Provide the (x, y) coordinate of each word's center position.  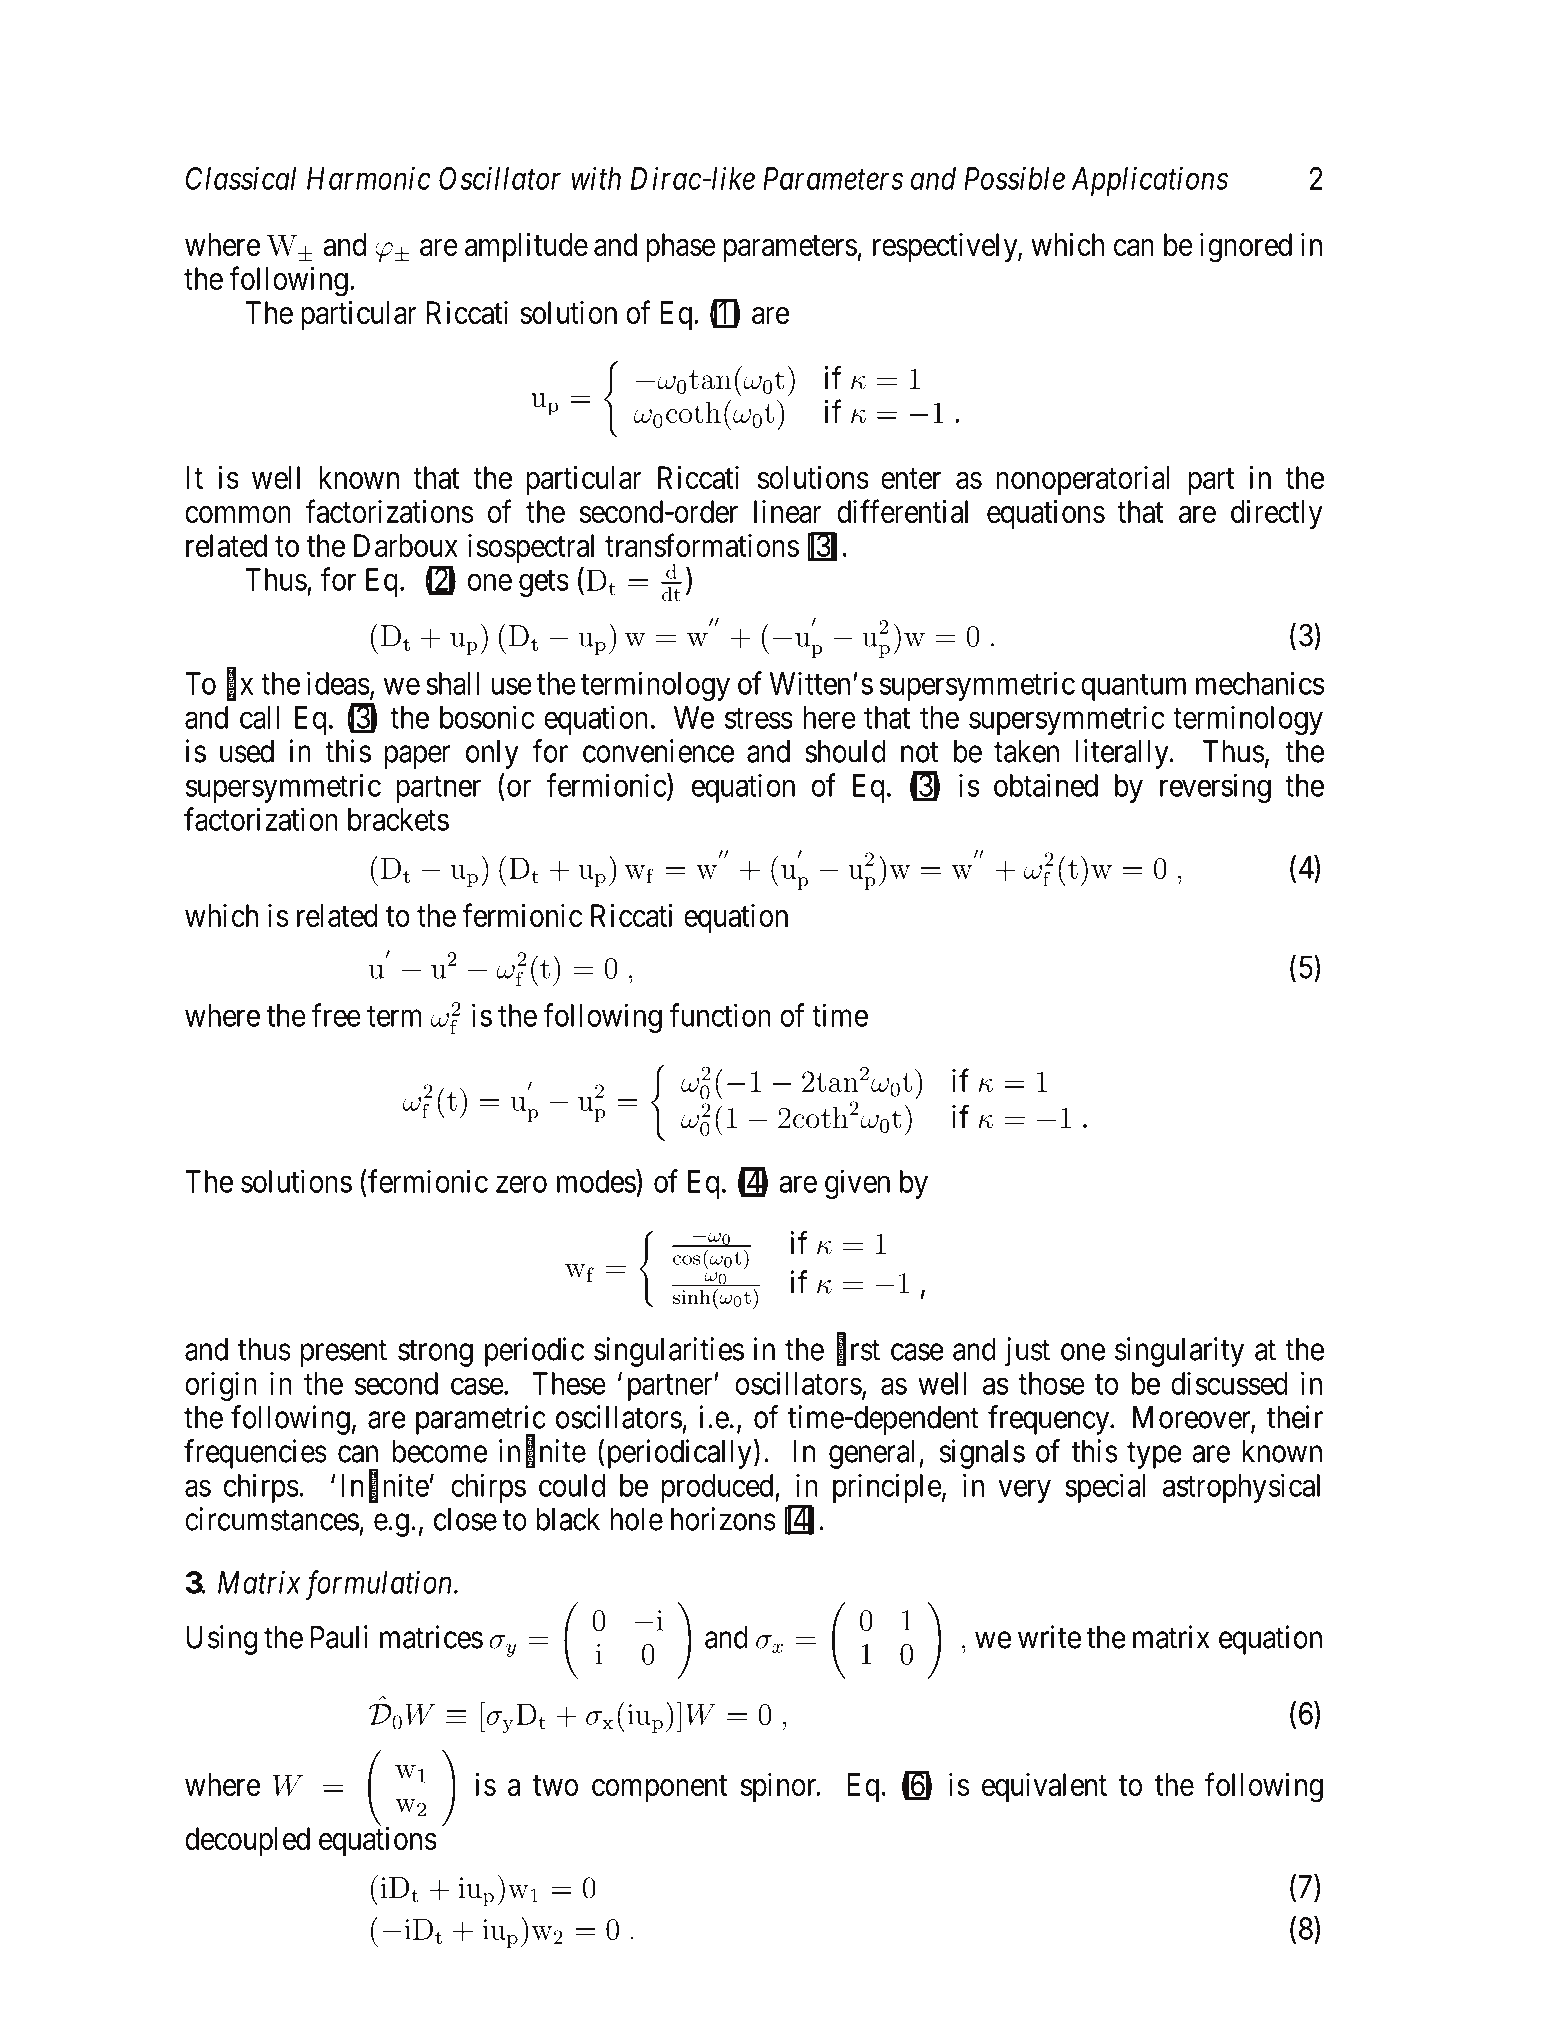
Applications (1150, 181)
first (858, 1350)
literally (1123, 754)
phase (681, 247)
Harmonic (369, 178)
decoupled (247, 1841)
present (344, 1353)
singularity (1179, 1352)
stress (759, 718)
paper (417, 757)
